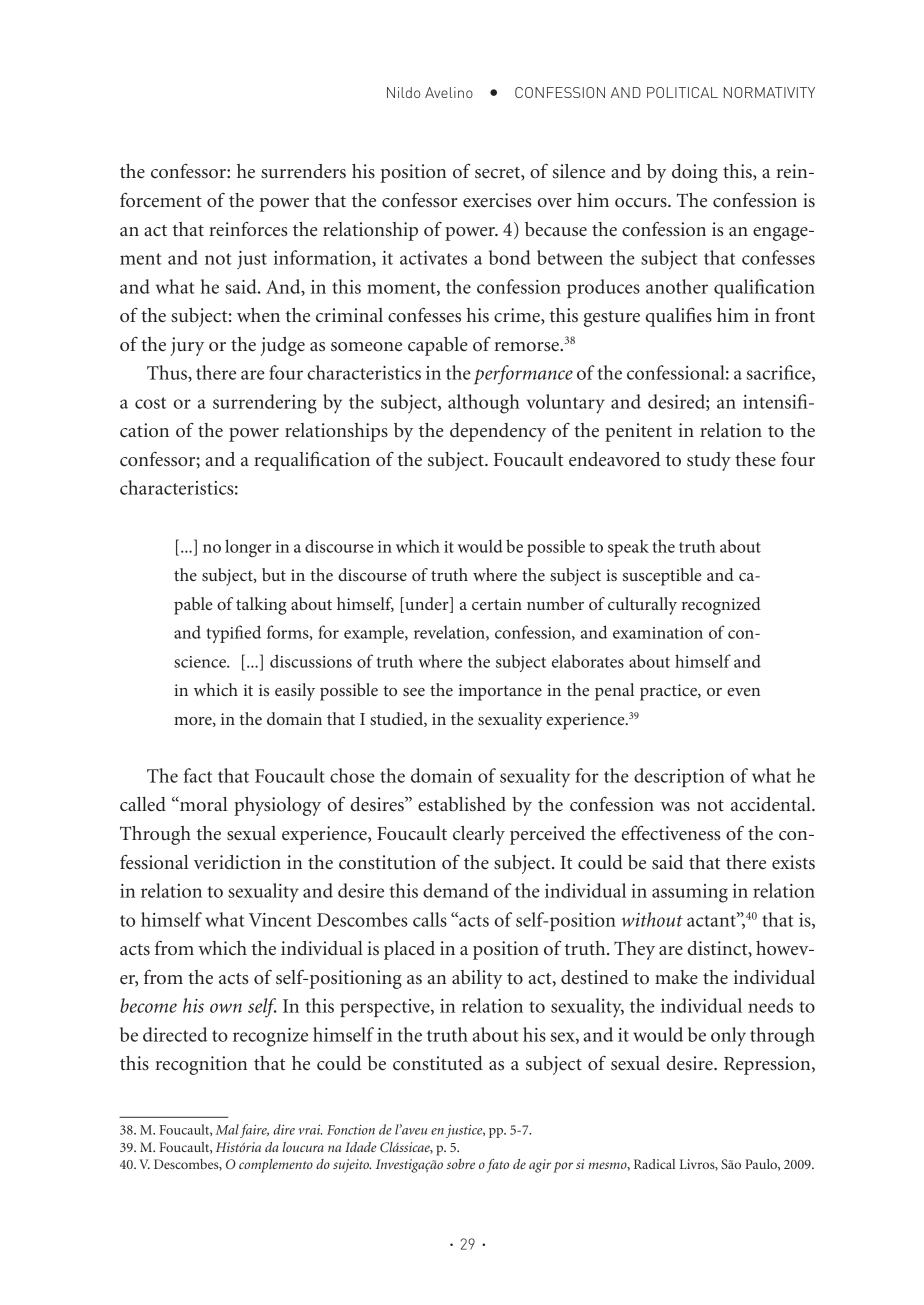  What do you see at coordinates (497, 200) in the screenshot?
I see `exercises` at bounding box center [497, 200].
